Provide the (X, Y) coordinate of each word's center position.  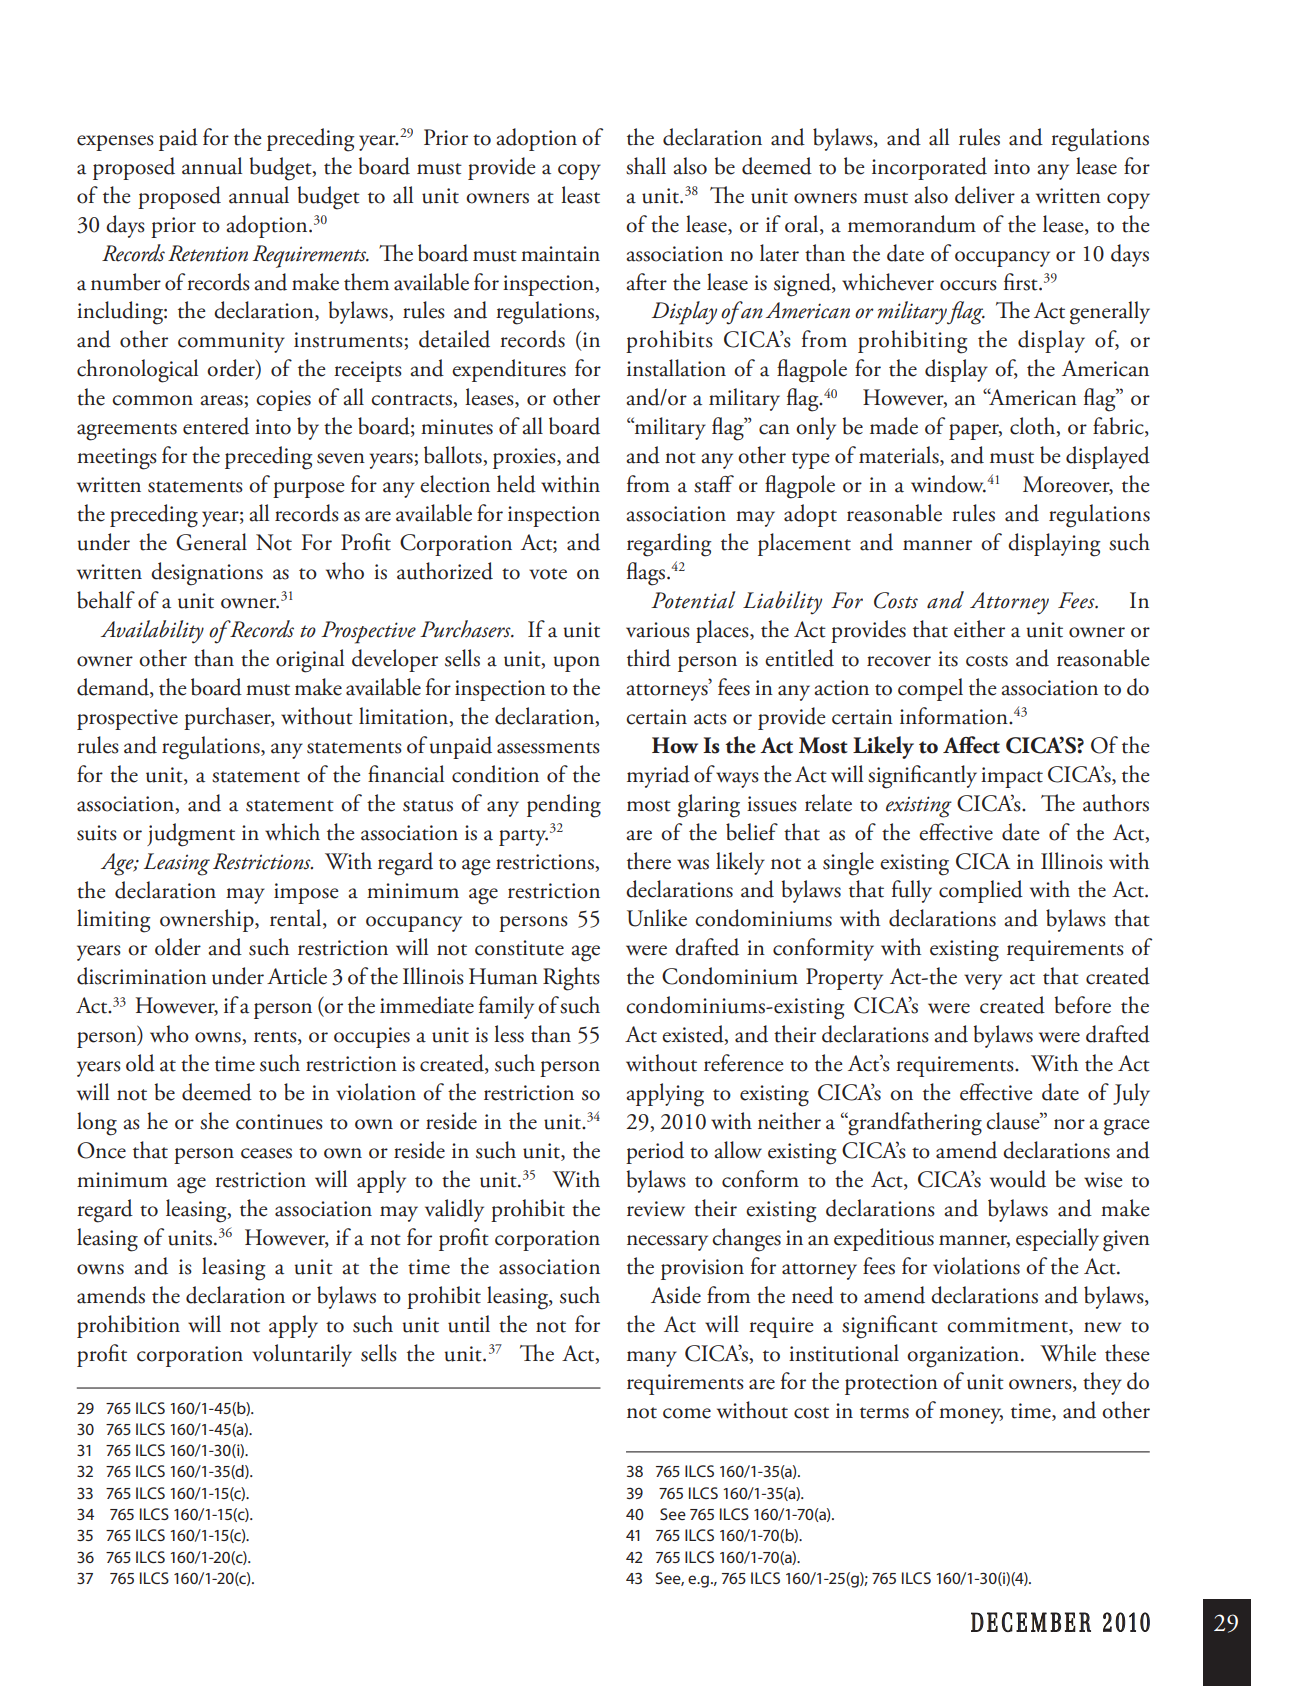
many (652, 1359)
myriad (658, 776)
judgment (191, 835)
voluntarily (302, 1355)
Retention (208, 253)
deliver (985, 195)
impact (1012, 777)
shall (646, 166)
